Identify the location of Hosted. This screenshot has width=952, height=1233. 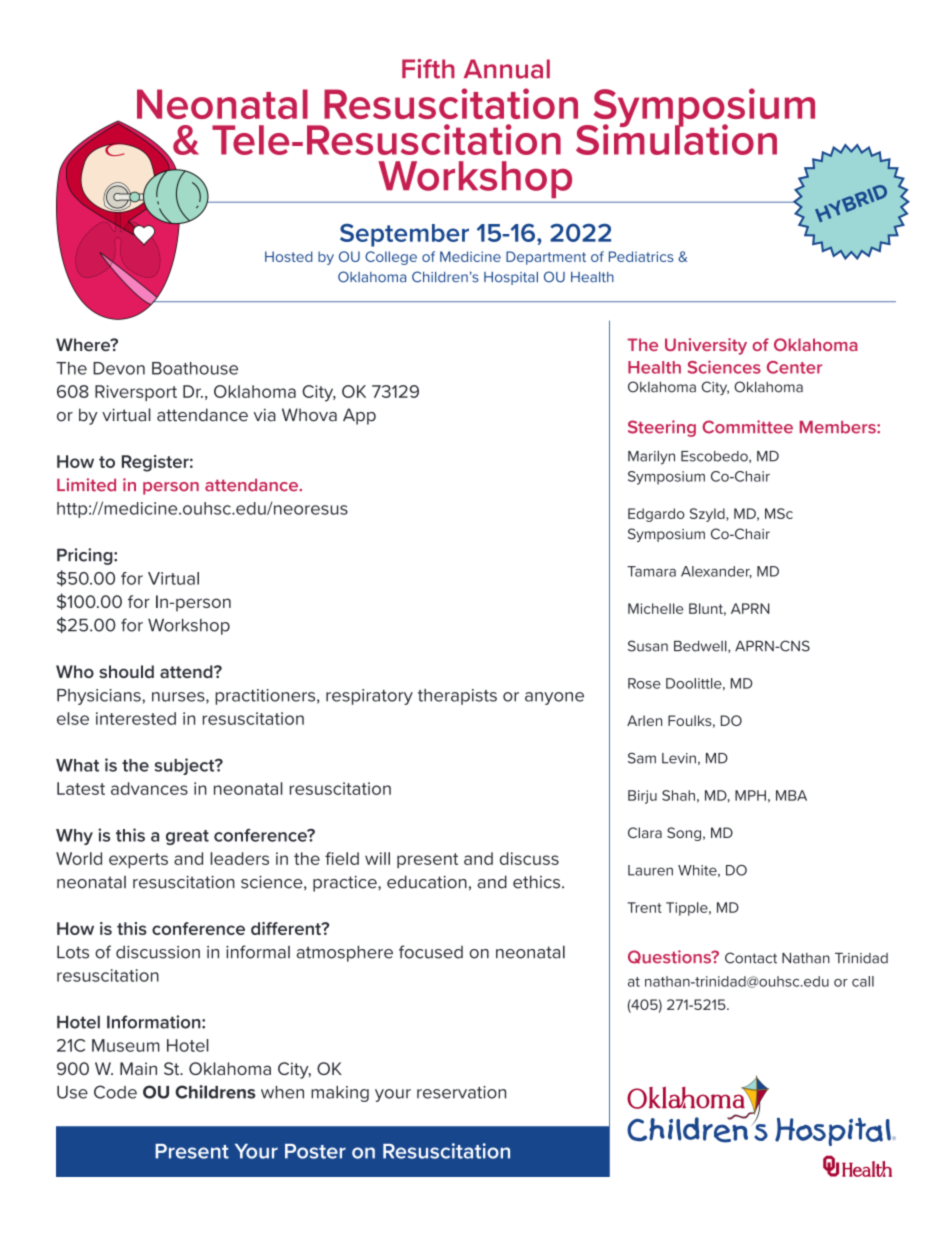
(288, 256).
